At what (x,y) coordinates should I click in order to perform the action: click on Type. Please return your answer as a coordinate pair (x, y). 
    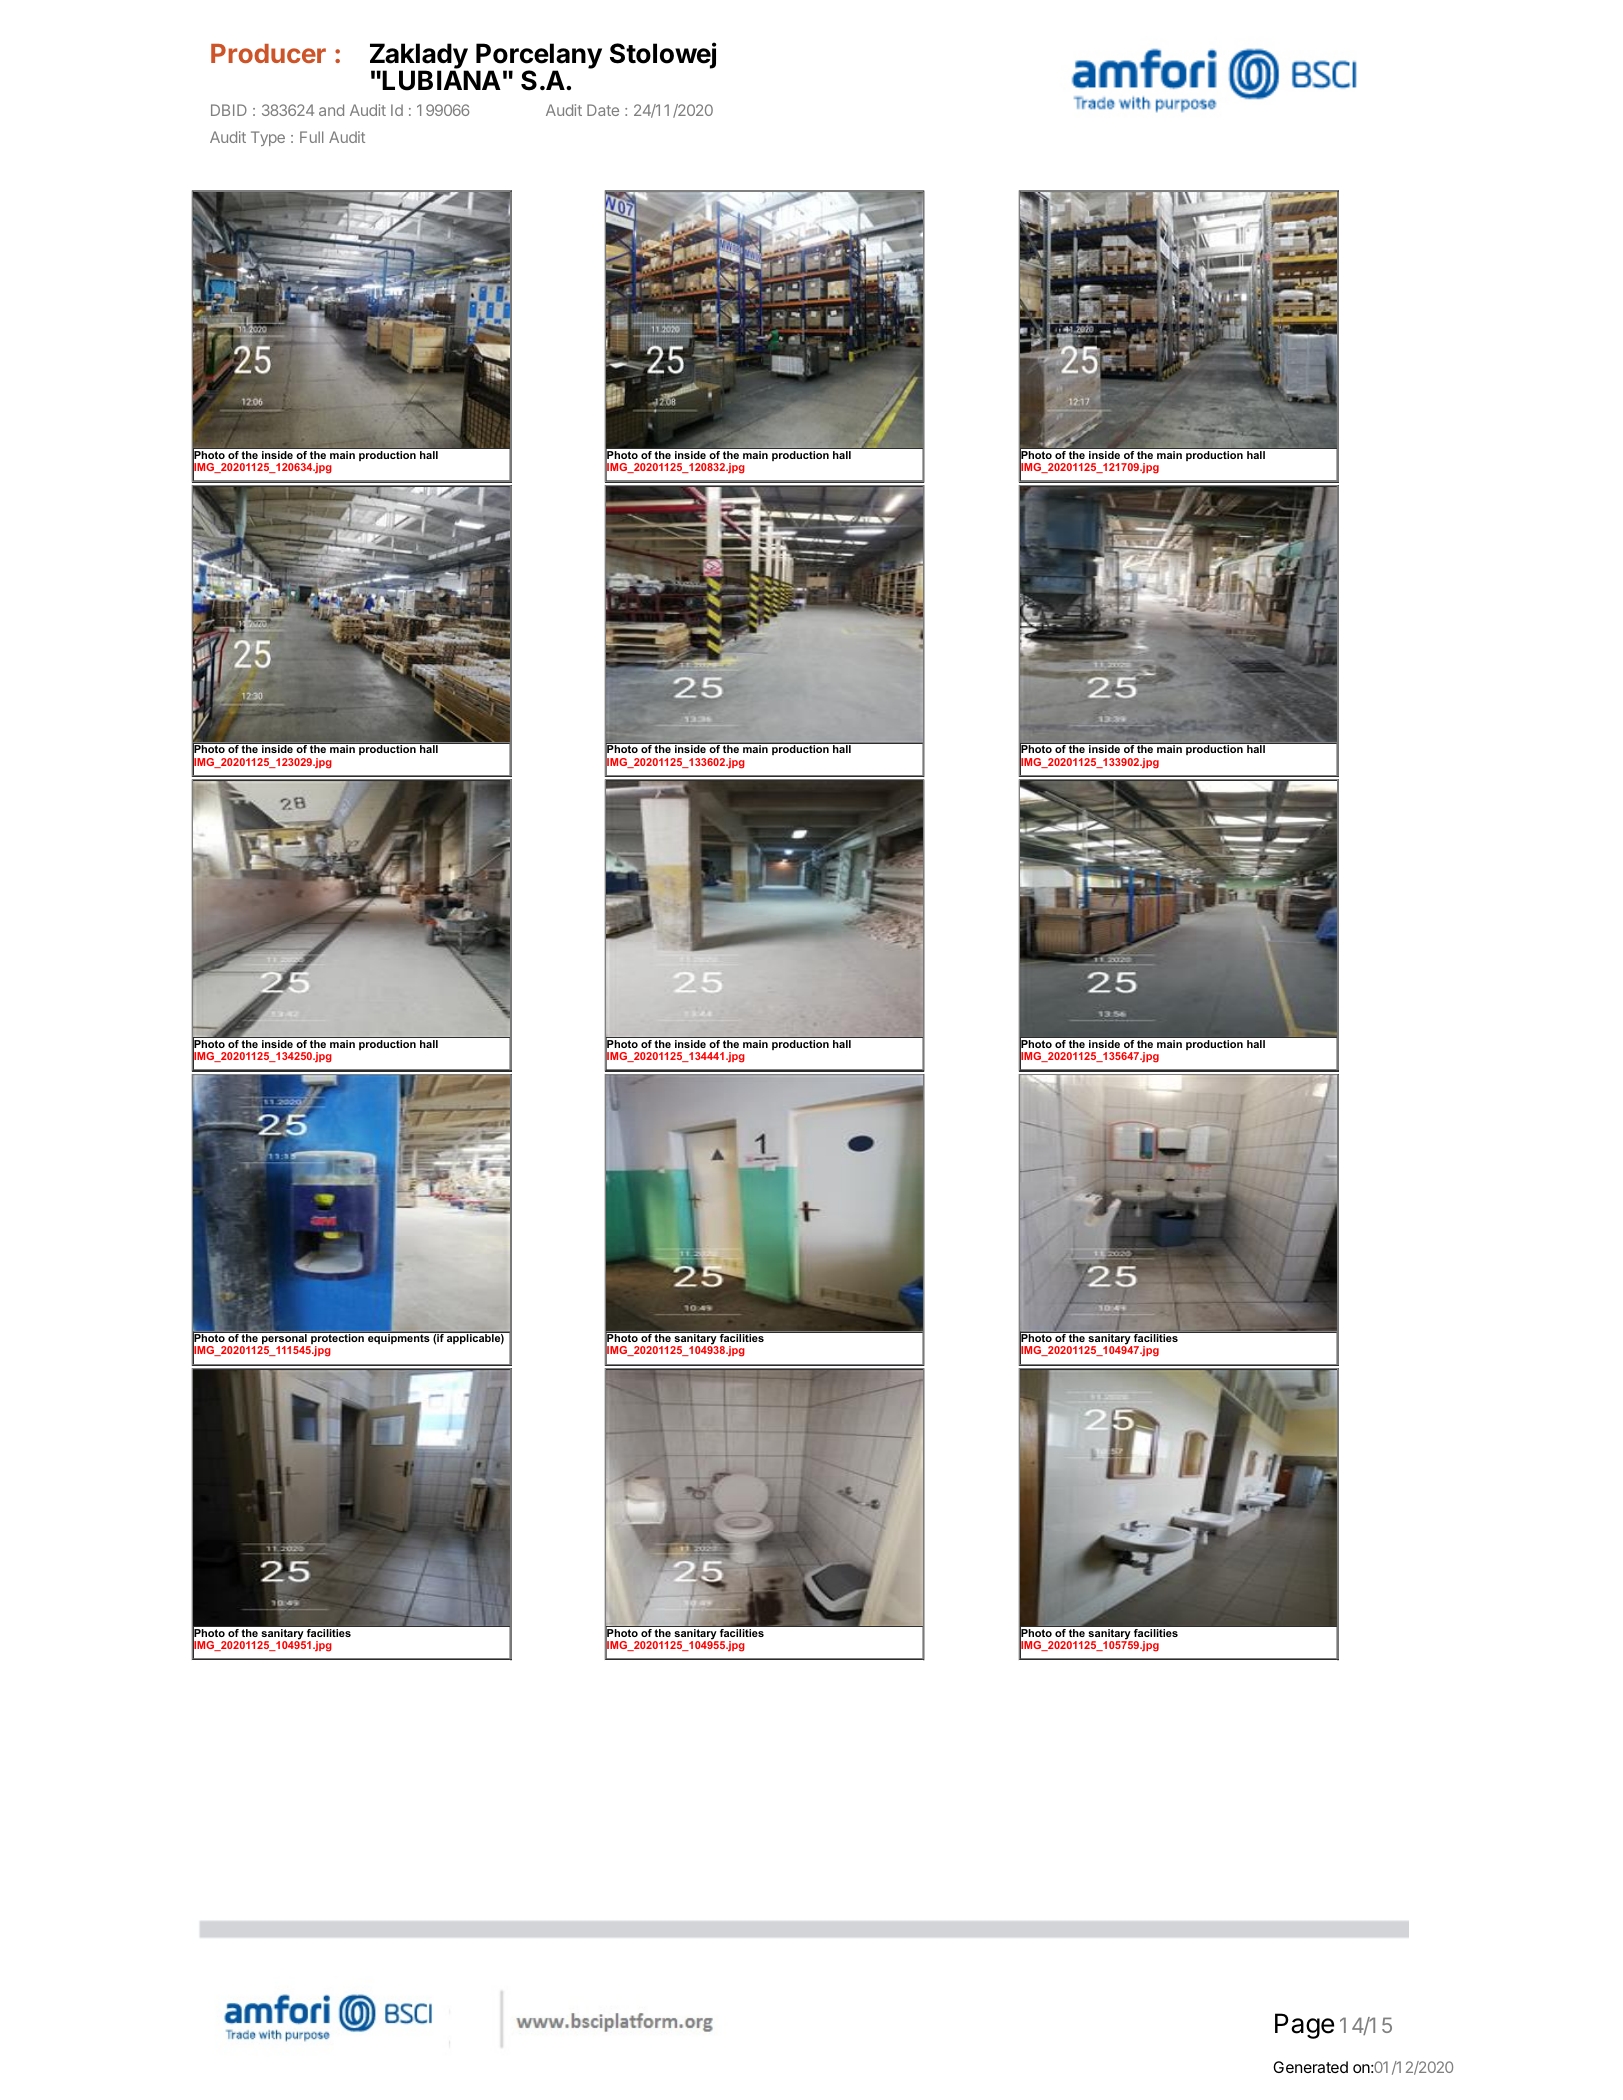
    Looking at the image, I should click on (268, 138).
